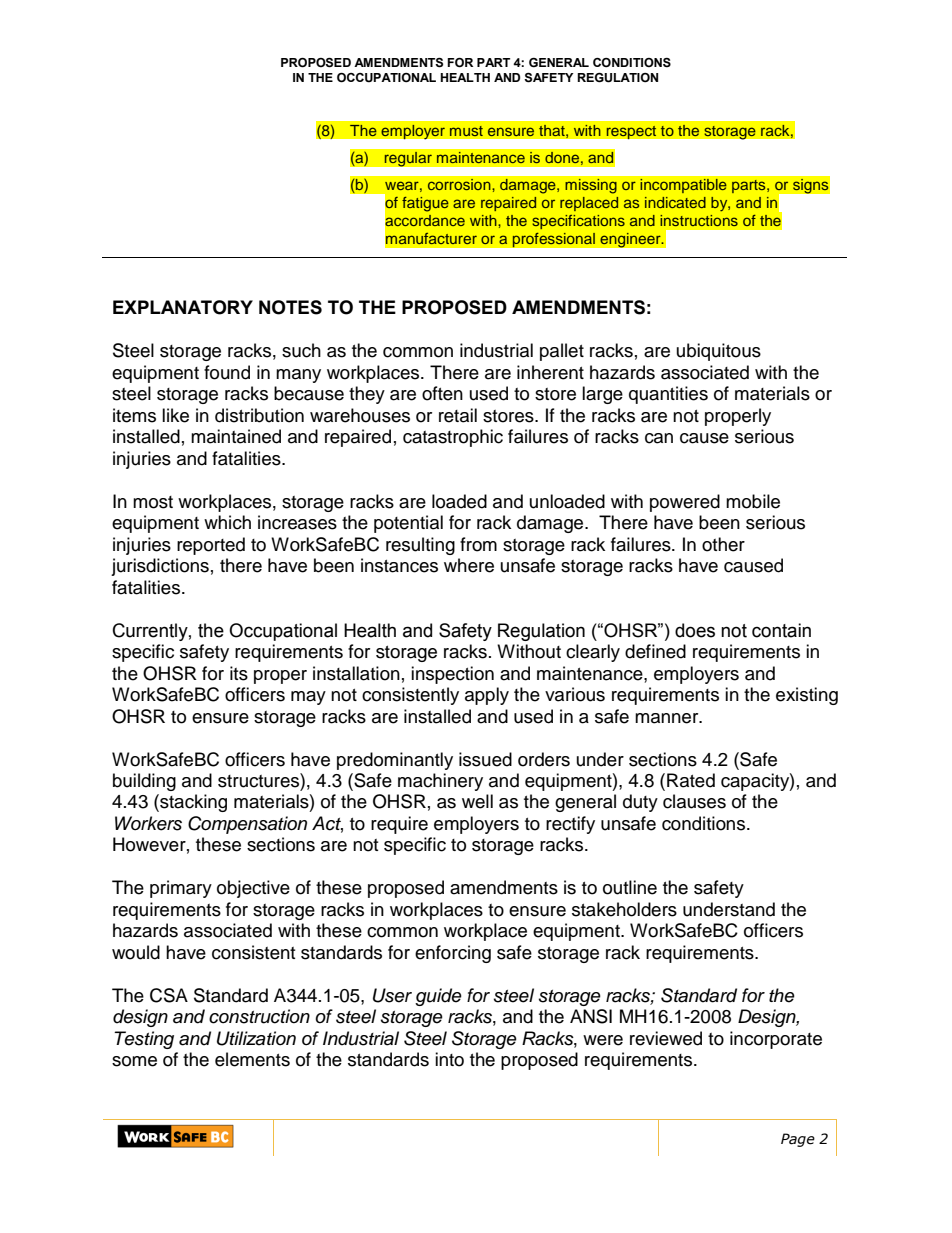 The image size is (952, 1233). What do you see at coordinates (183, 307) in the screenshot?
I see `EXPLANATORY` at bounding box center [183, 307].
